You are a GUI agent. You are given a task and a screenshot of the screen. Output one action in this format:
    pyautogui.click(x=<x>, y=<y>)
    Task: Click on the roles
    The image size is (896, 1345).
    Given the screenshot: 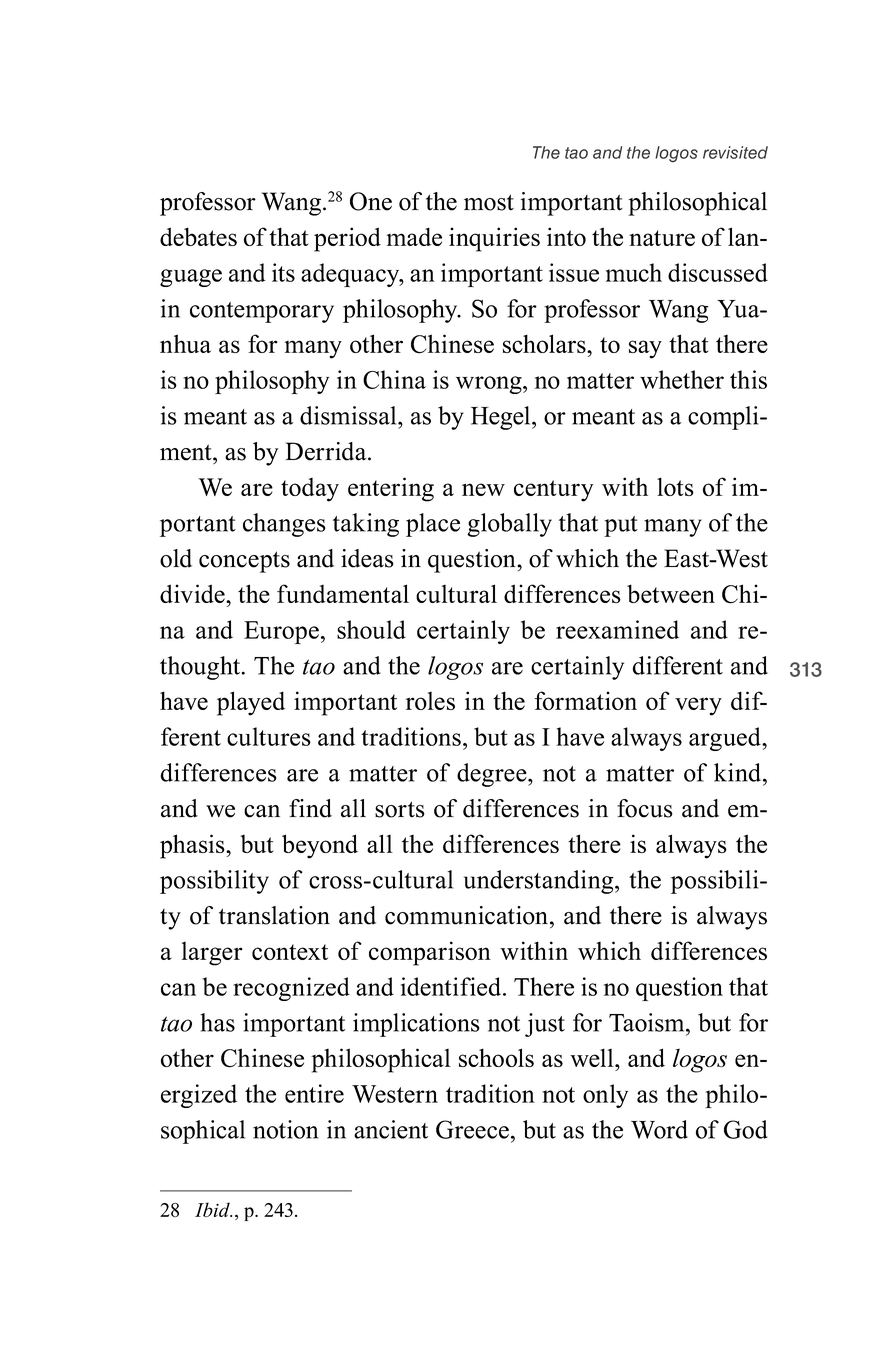 What is the action you would take?
    pyautogui.click(x=430, y=701)
